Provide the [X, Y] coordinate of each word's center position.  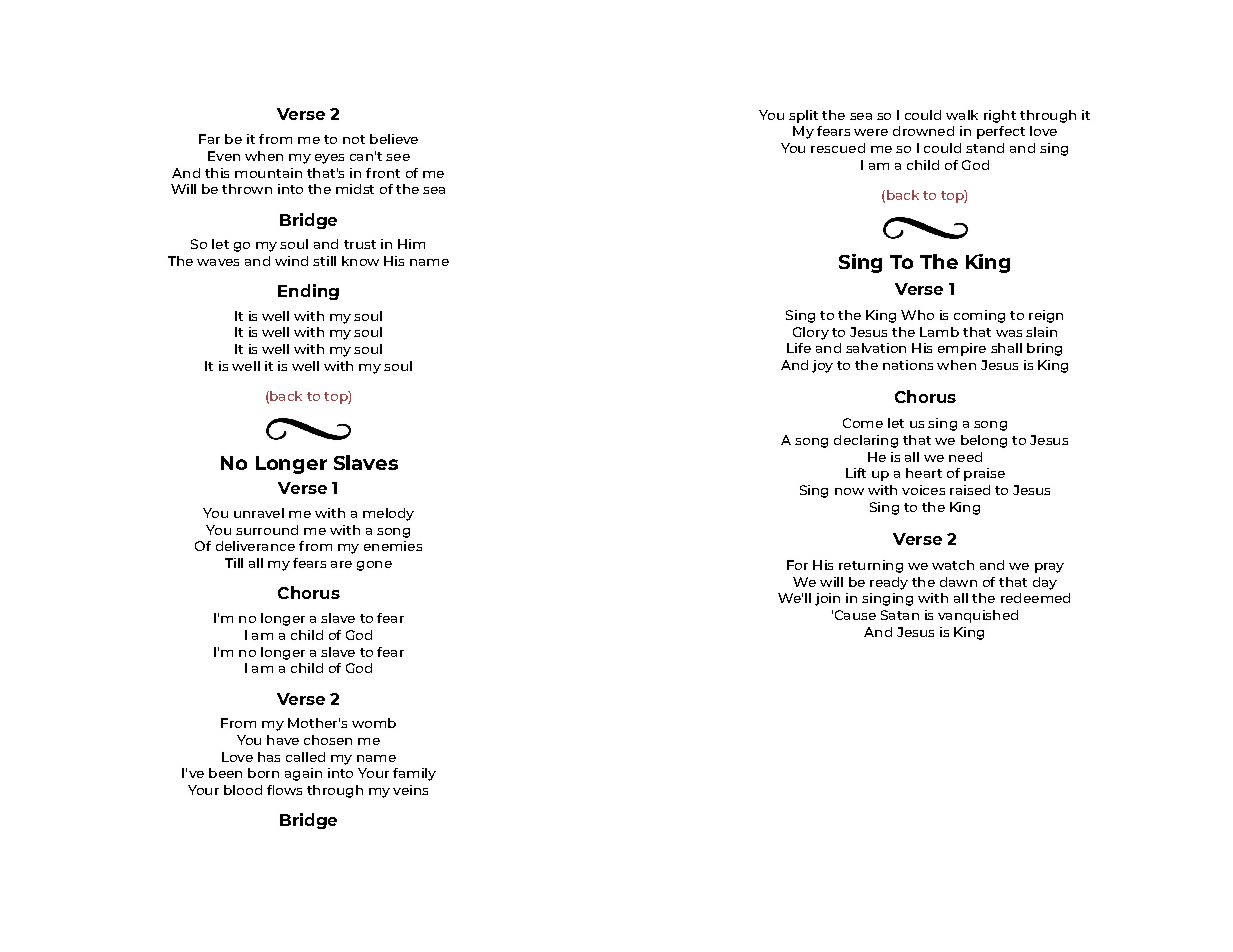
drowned [923, 131]
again [303, 774]
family [414, 774]
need [965, 457]
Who [917, 315]
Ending [308, 292]
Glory [811, 333]
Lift [856, 473]
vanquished [978, 616]
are [341, 564]
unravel [259, 513]
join [827, 599]
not [354, 139]
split [803, 116]
